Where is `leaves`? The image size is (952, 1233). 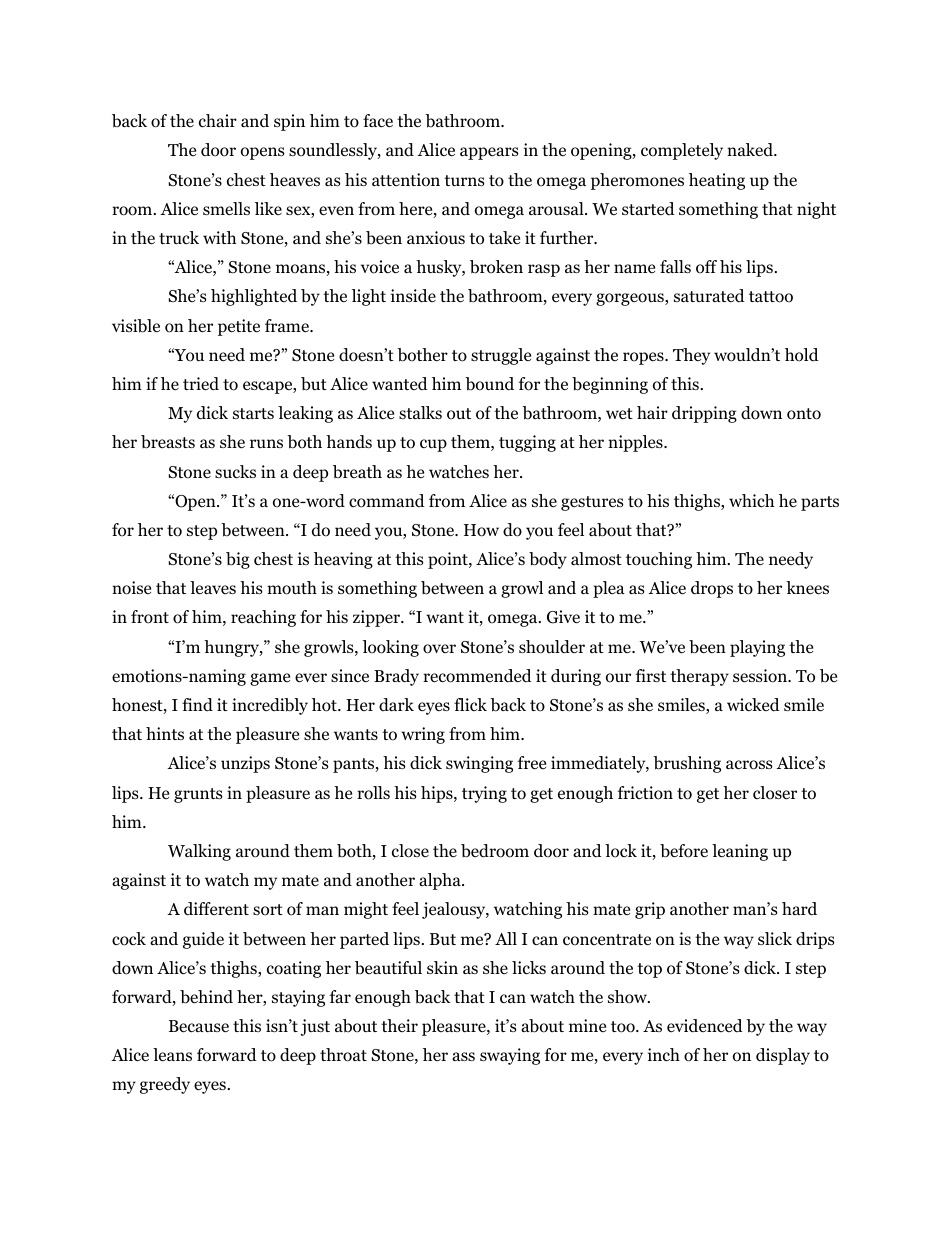 leaves is located at coordinates (213, 587).
